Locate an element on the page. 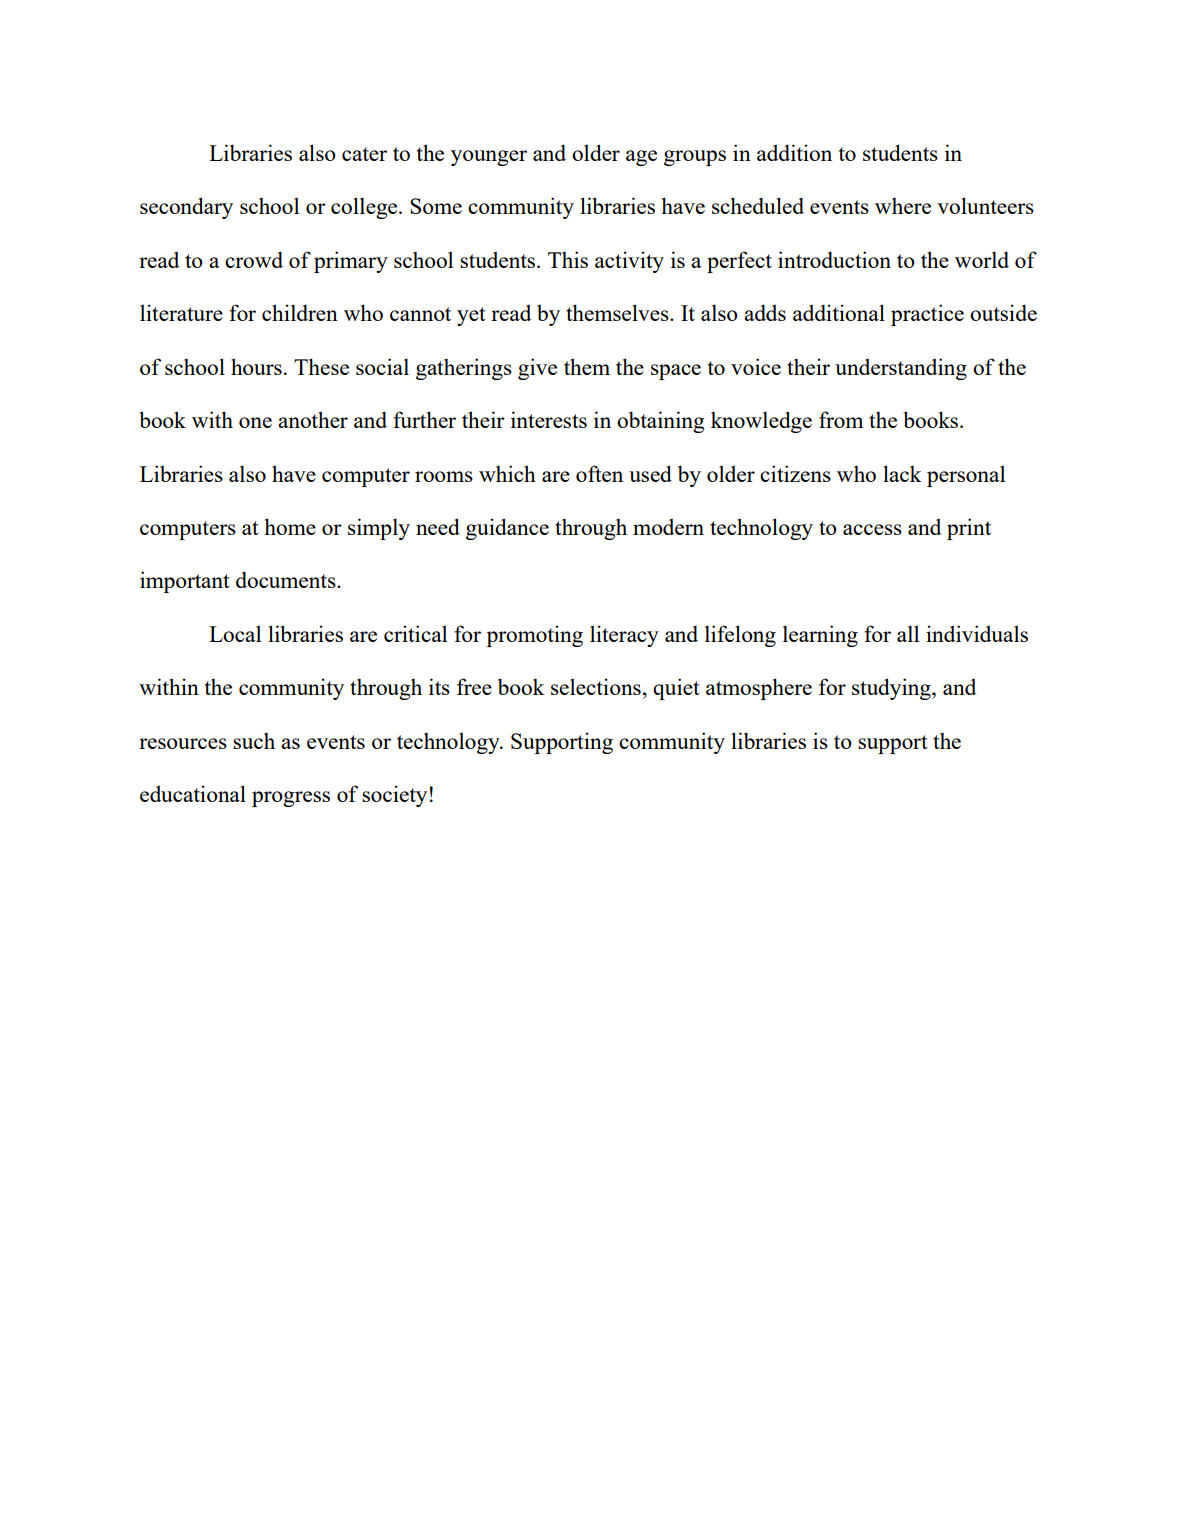 The image size is (1185, 1533). guidance is located at coordinates (507, 529).
